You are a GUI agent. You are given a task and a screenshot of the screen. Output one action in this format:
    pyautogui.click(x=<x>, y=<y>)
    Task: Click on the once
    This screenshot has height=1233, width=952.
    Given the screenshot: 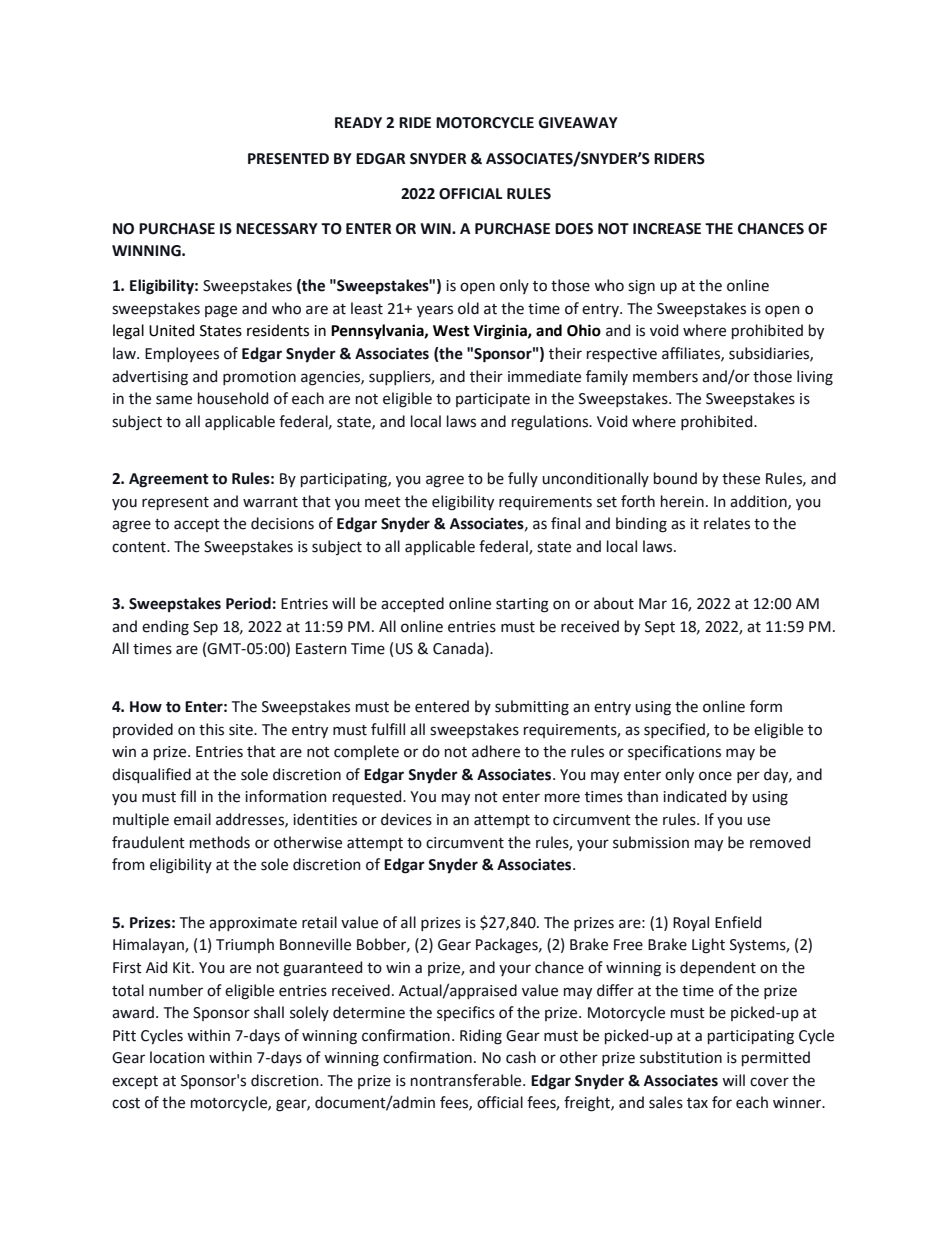 What is the action you would take?
    pyautogui.click(x=715, y=776)
